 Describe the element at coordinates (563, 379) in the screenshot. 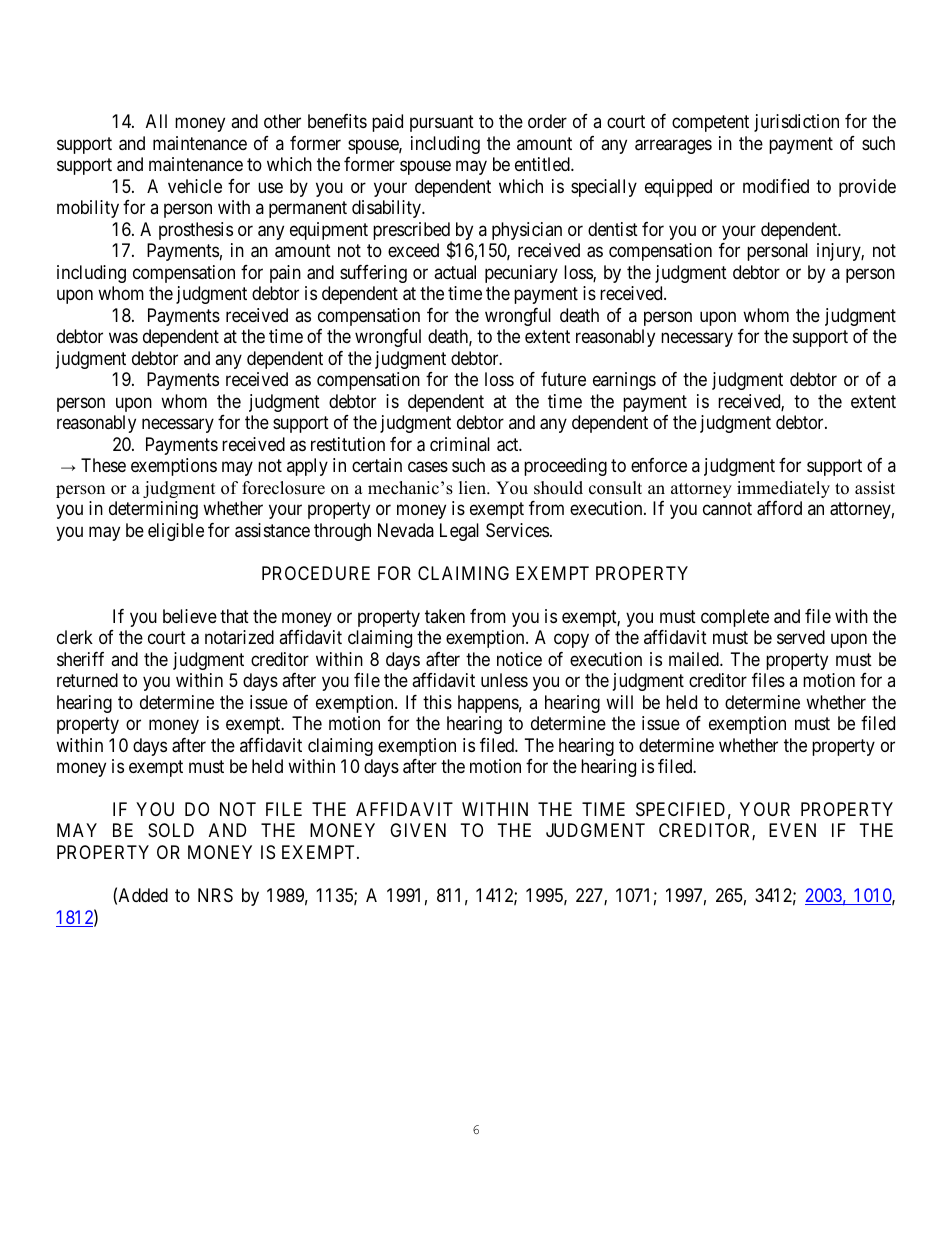

I see `future` at that location.
